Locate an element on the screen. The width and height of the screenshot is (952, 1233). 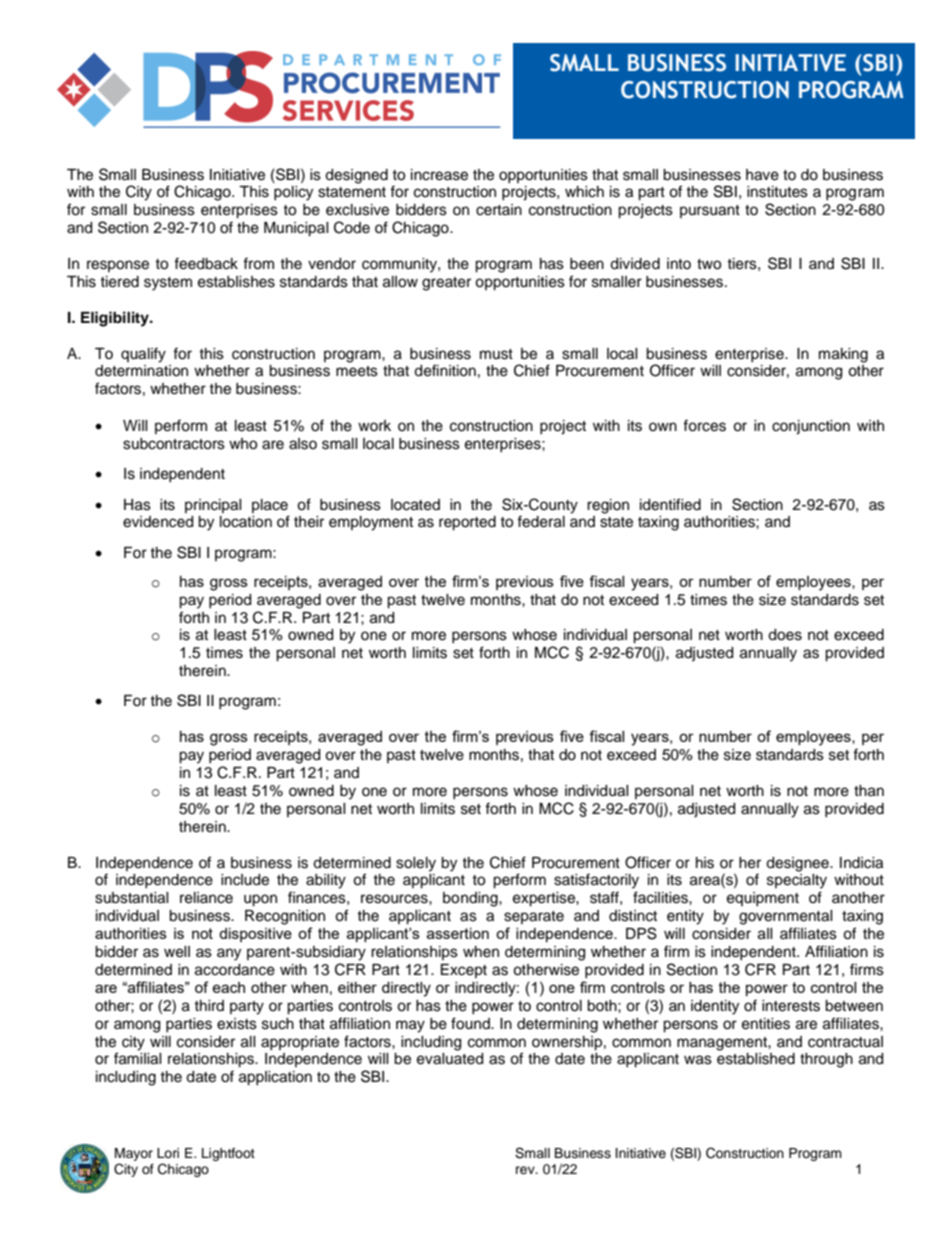
policy is located at coordinates (293, 193).
